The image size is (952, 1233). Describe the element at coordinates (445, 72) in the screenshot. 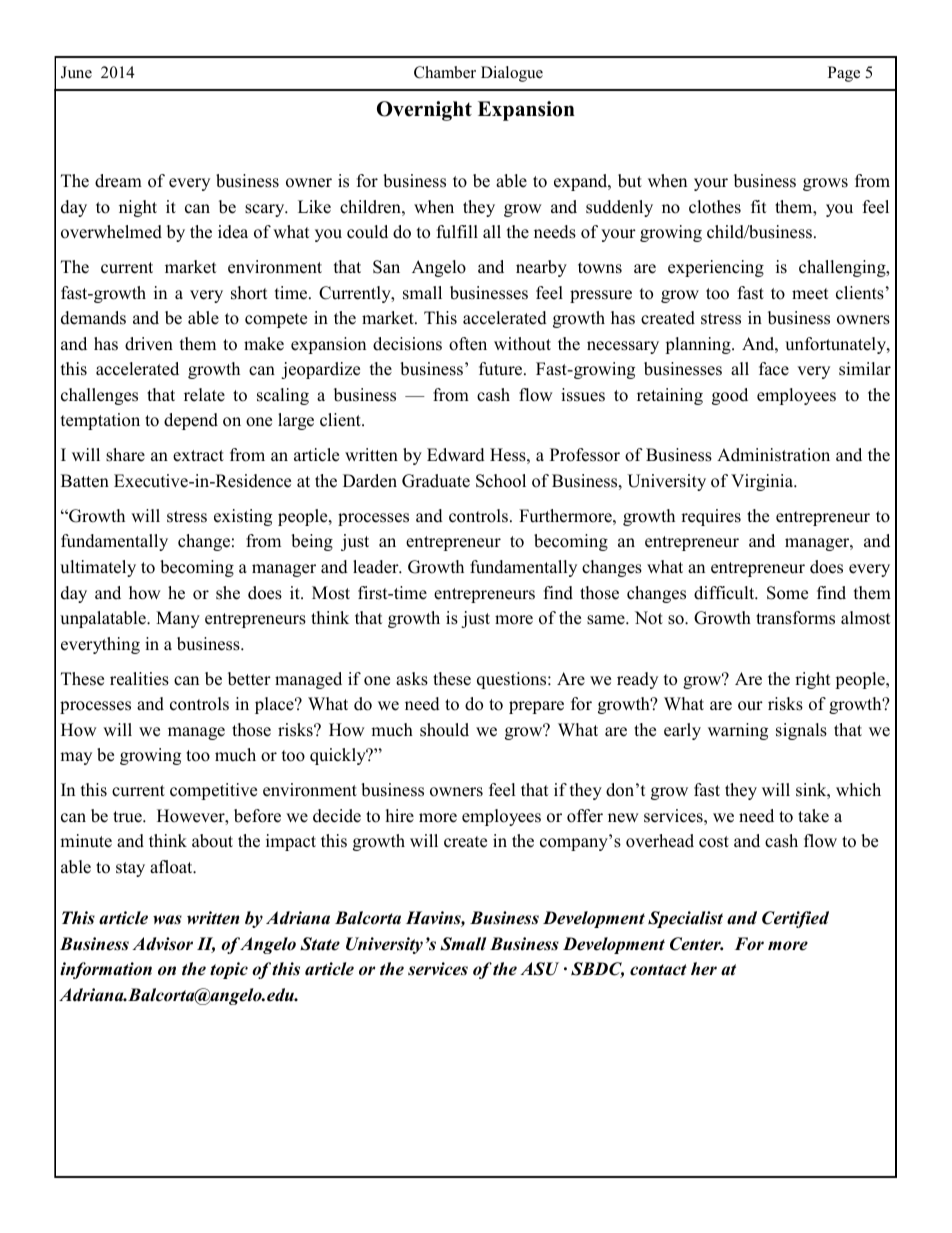

I see `Chamber` at that location.
